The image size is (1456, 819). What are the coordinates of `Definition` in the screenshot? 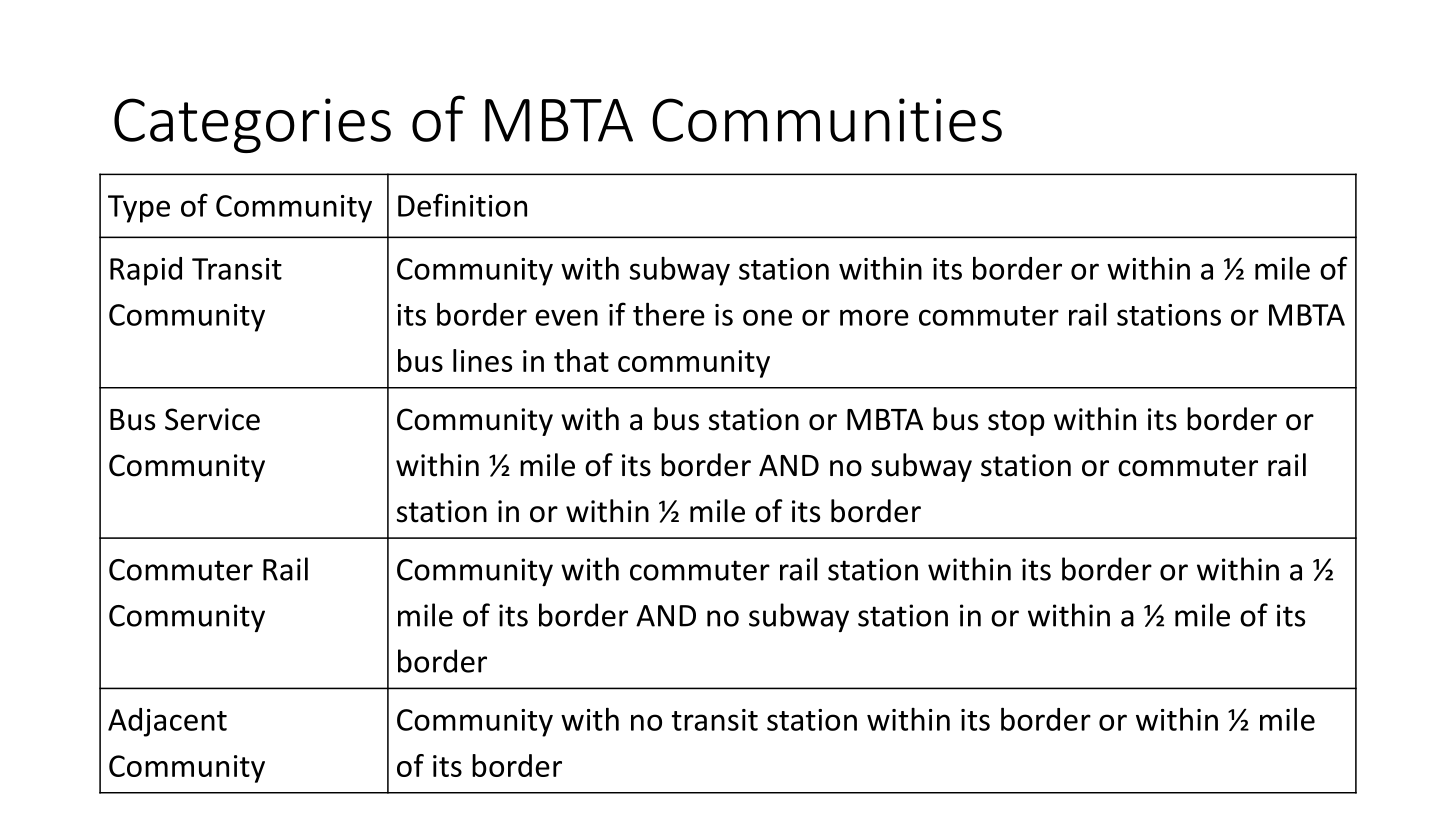 It's located at (462, 205).
